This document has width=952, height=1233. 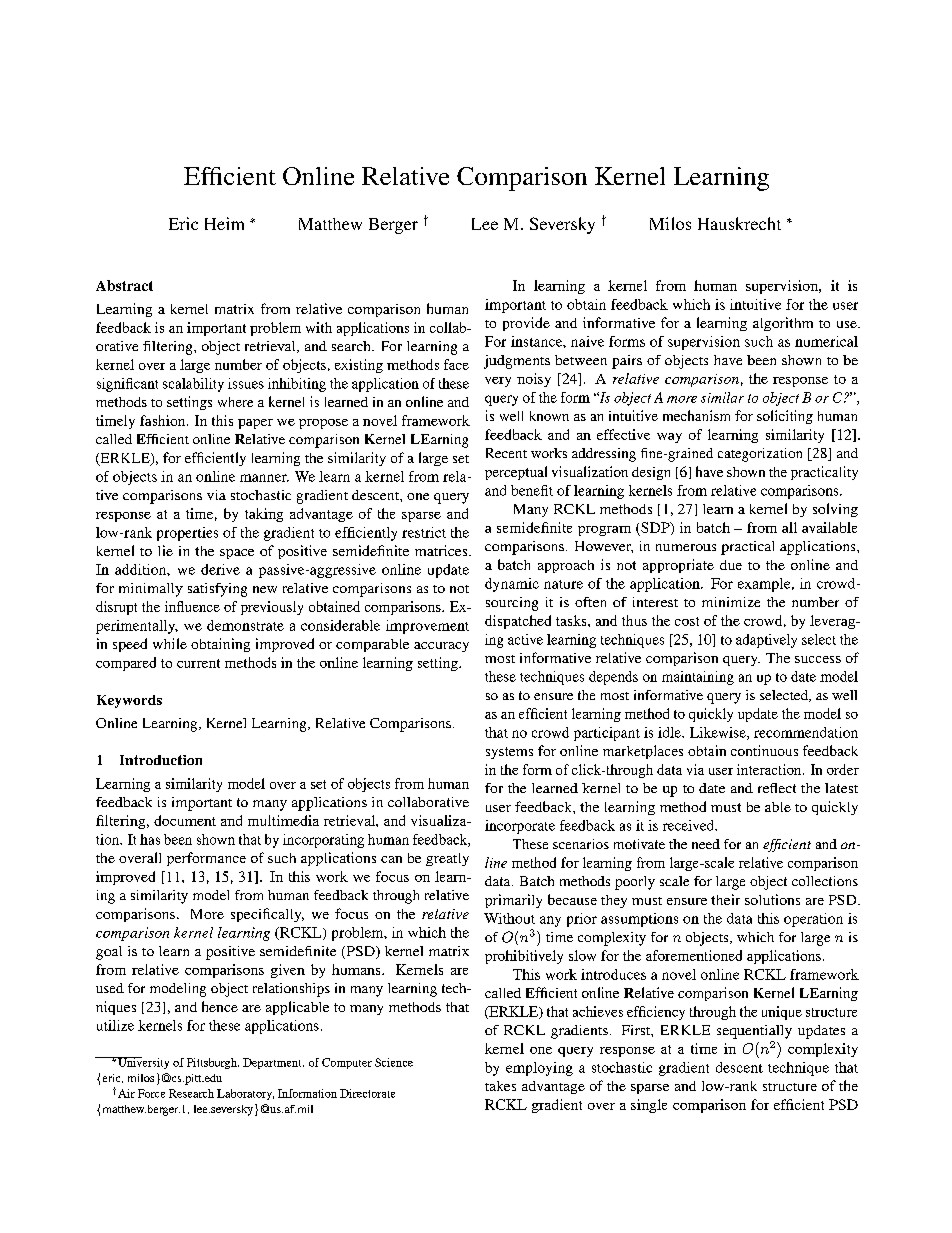 What do you see at coordinates (164, 420) in the document?
I see `fashion` at bounding box center [164, 420].
